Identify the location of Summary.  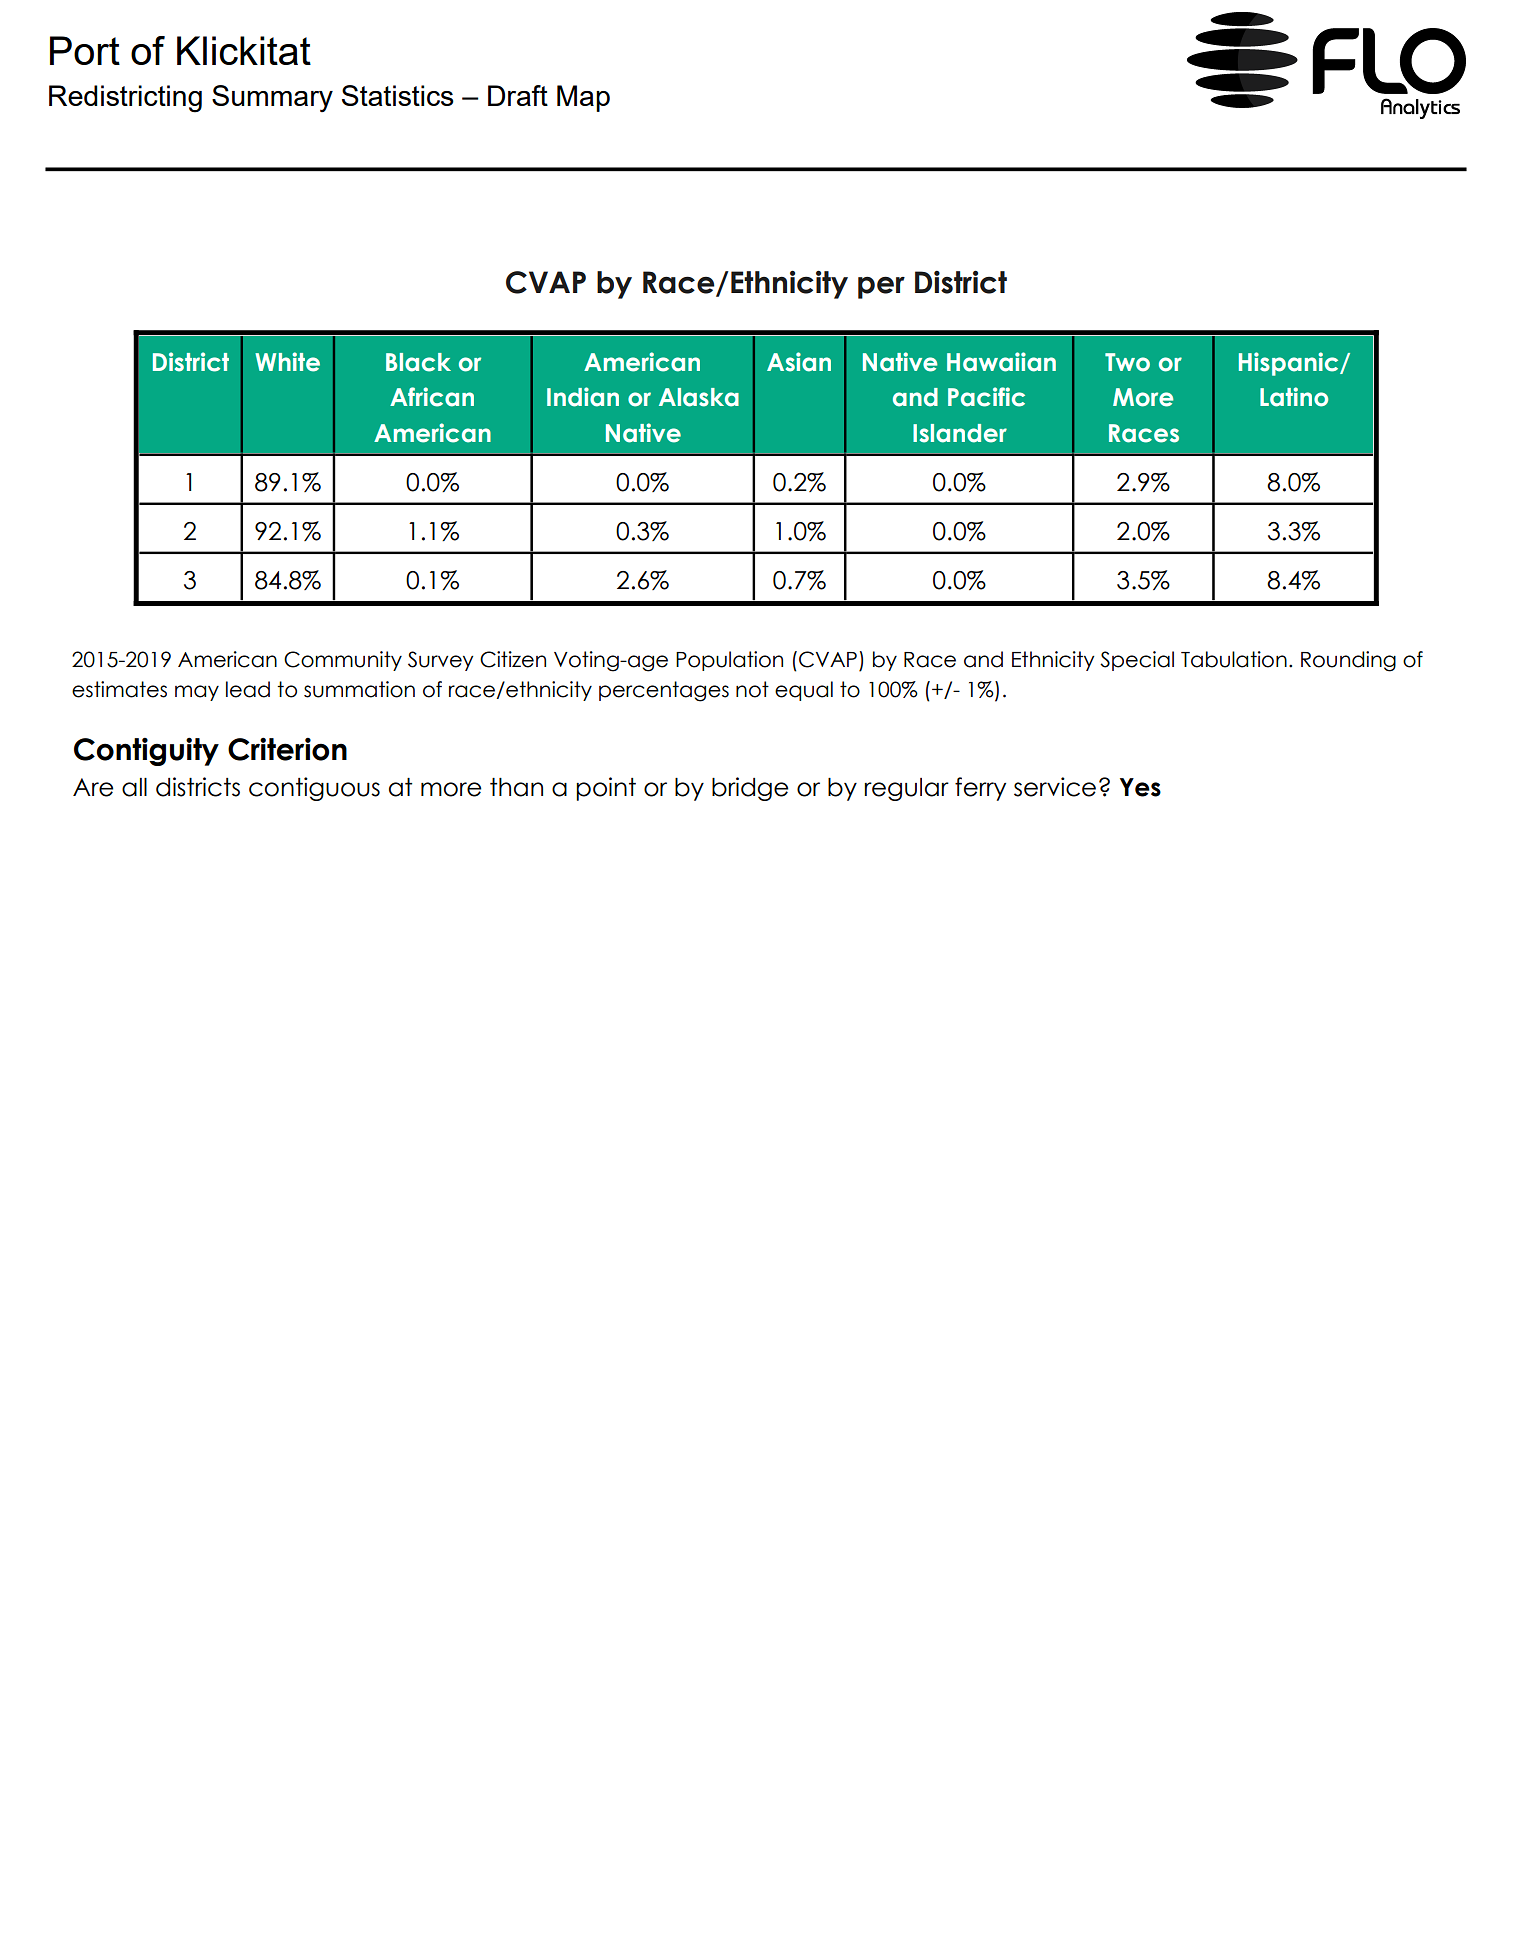
(272, 98).
